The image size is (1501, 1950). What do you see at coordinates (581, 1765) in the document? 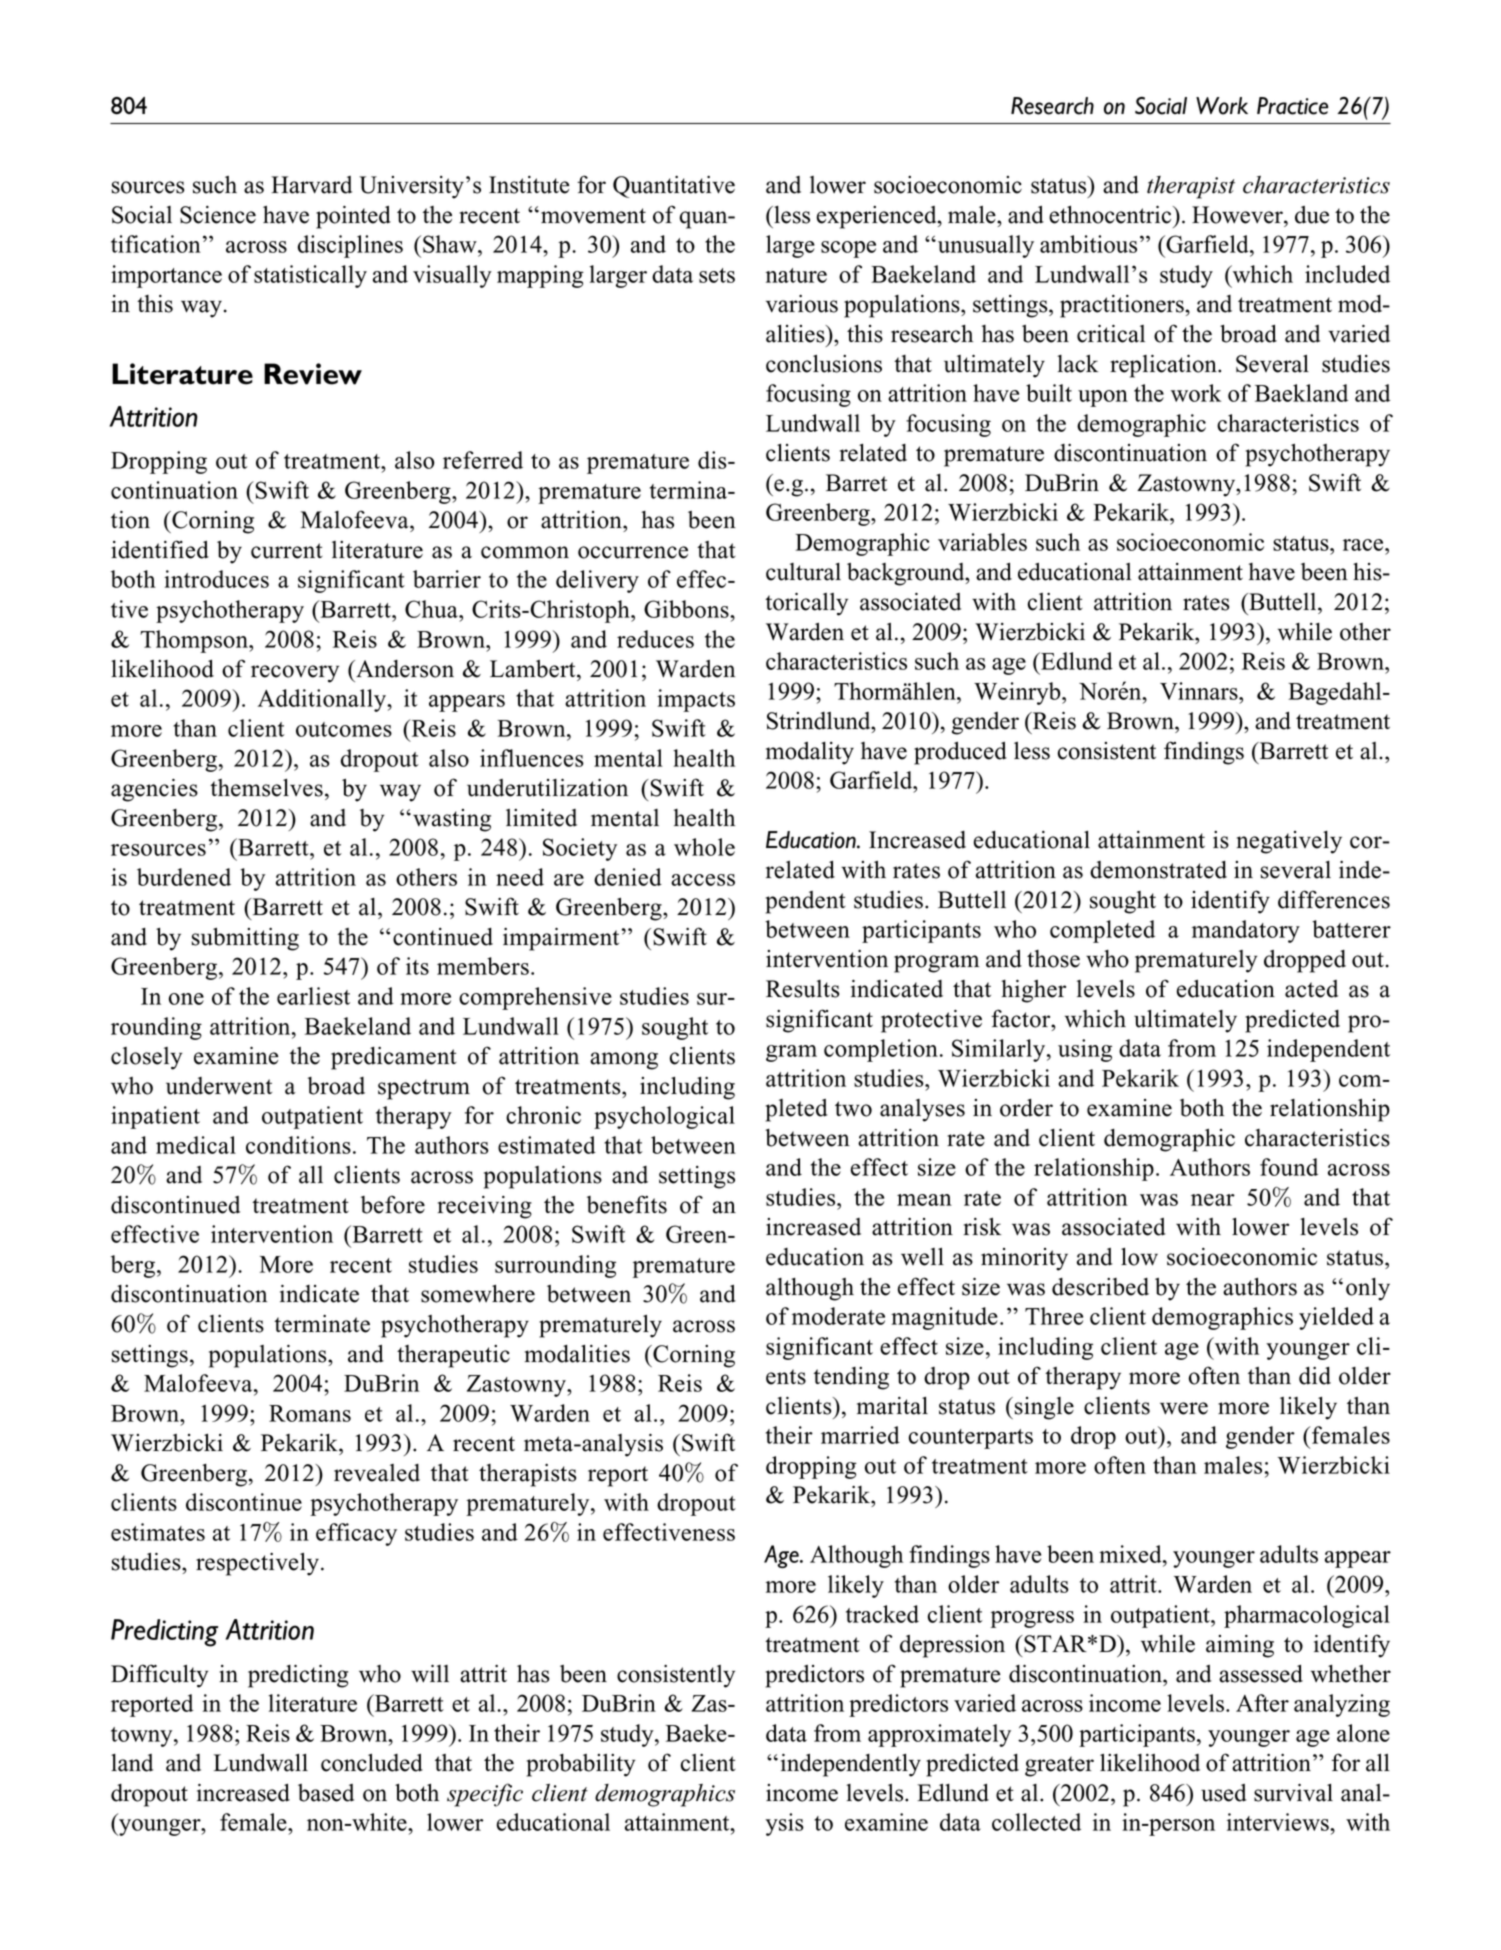
I see `probability` at bounding box center [581, 1765].
